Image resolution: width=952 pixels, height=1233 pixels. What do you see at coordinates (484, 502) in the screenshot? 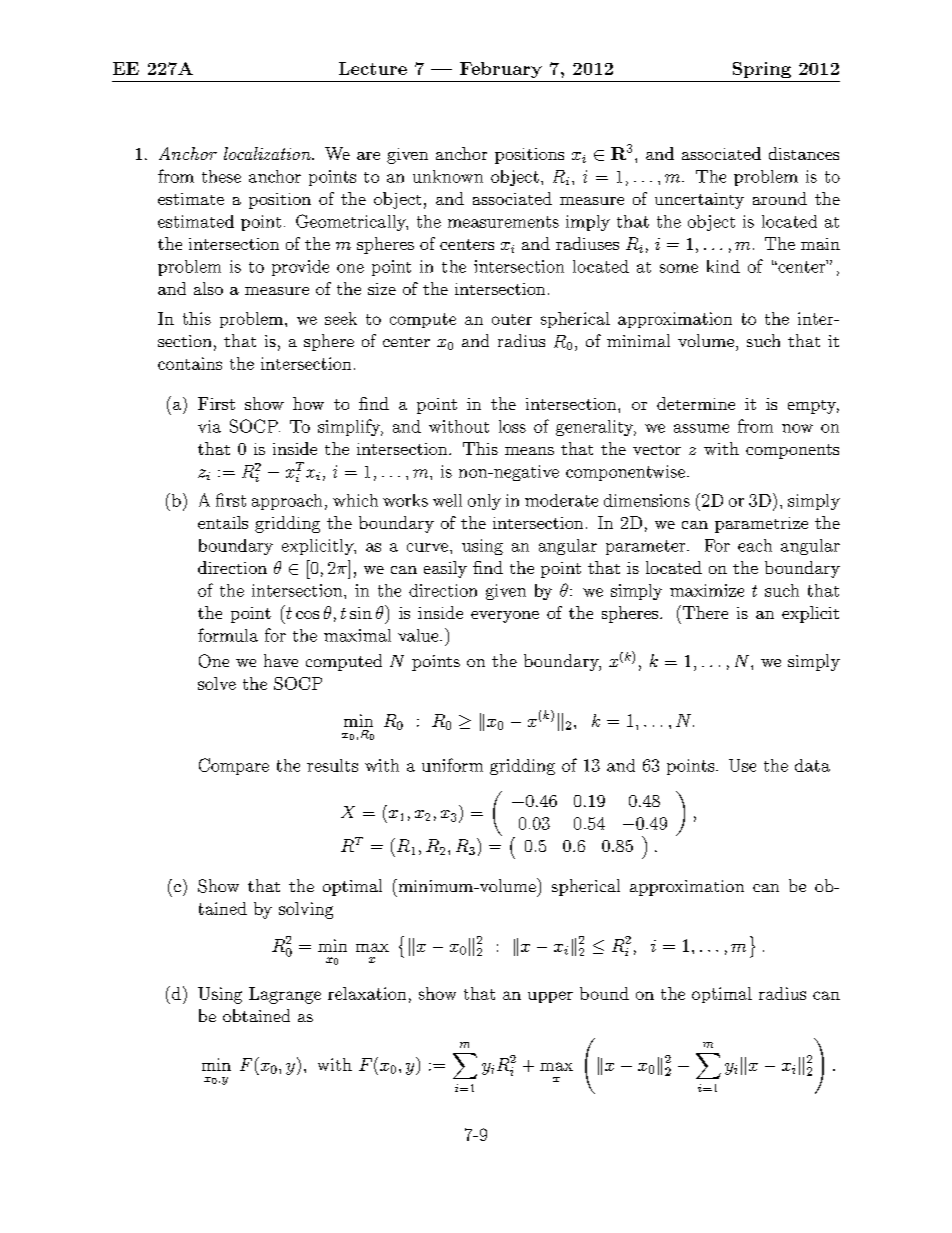
I see `only` at bounding box center [484, 502].
